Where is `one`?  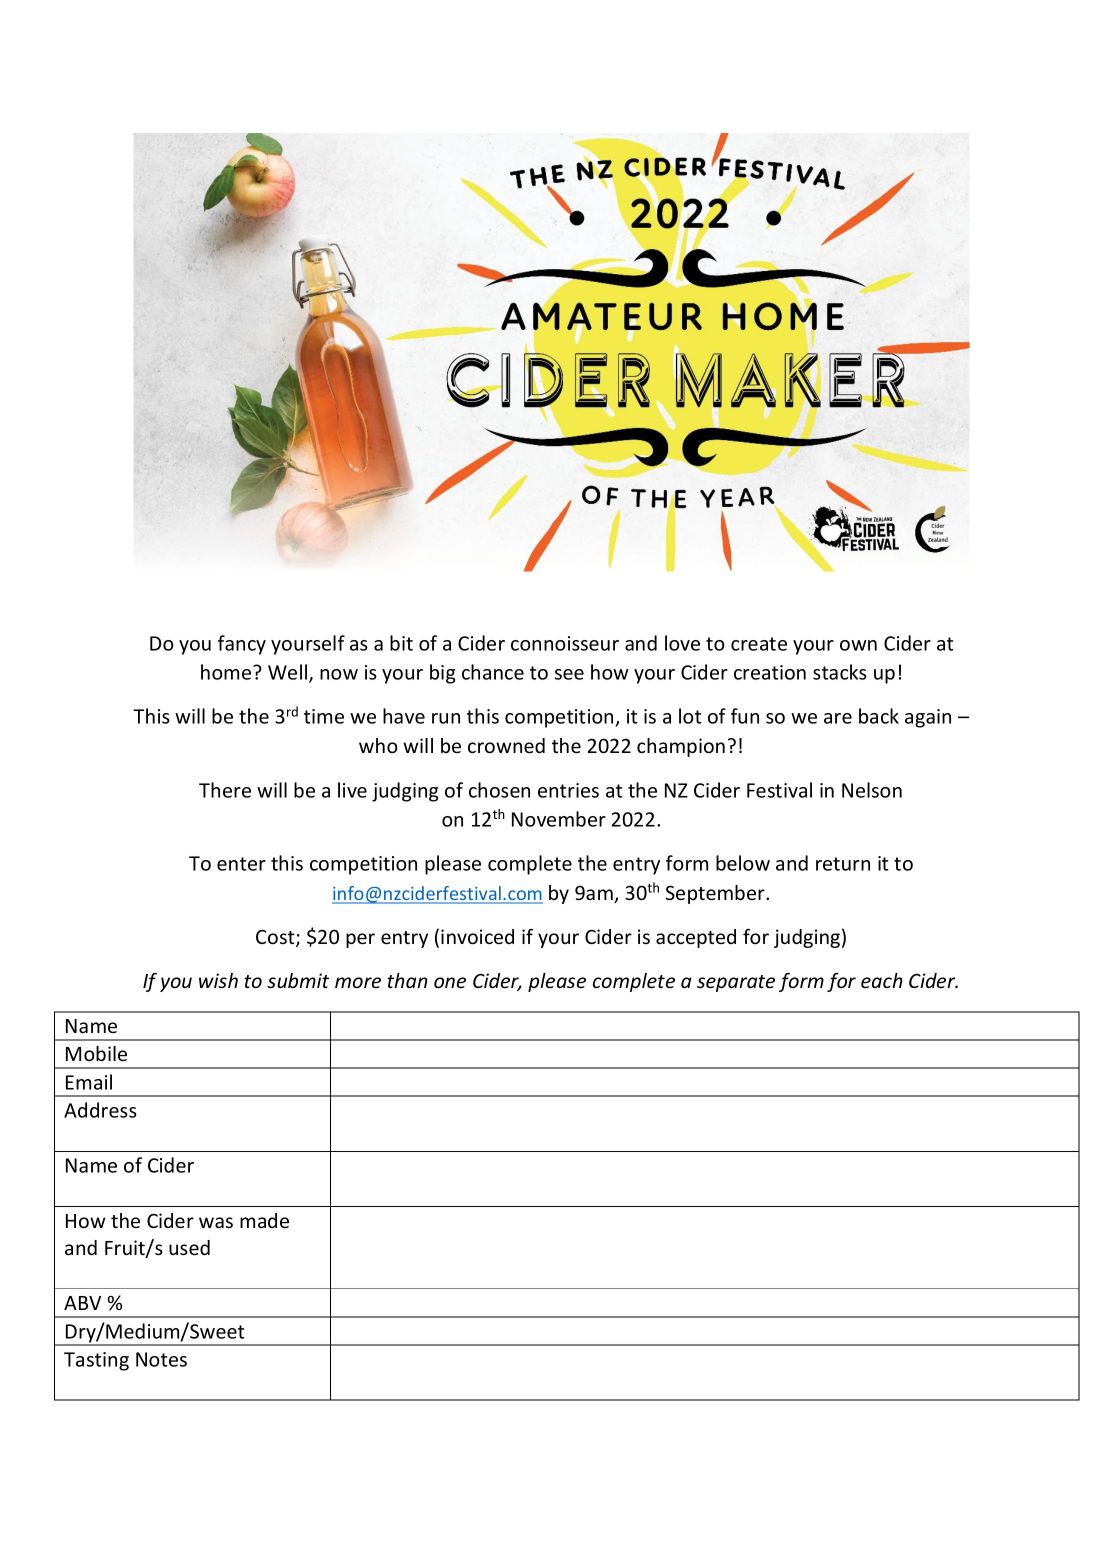 one is located at coordinates (450, 982).
